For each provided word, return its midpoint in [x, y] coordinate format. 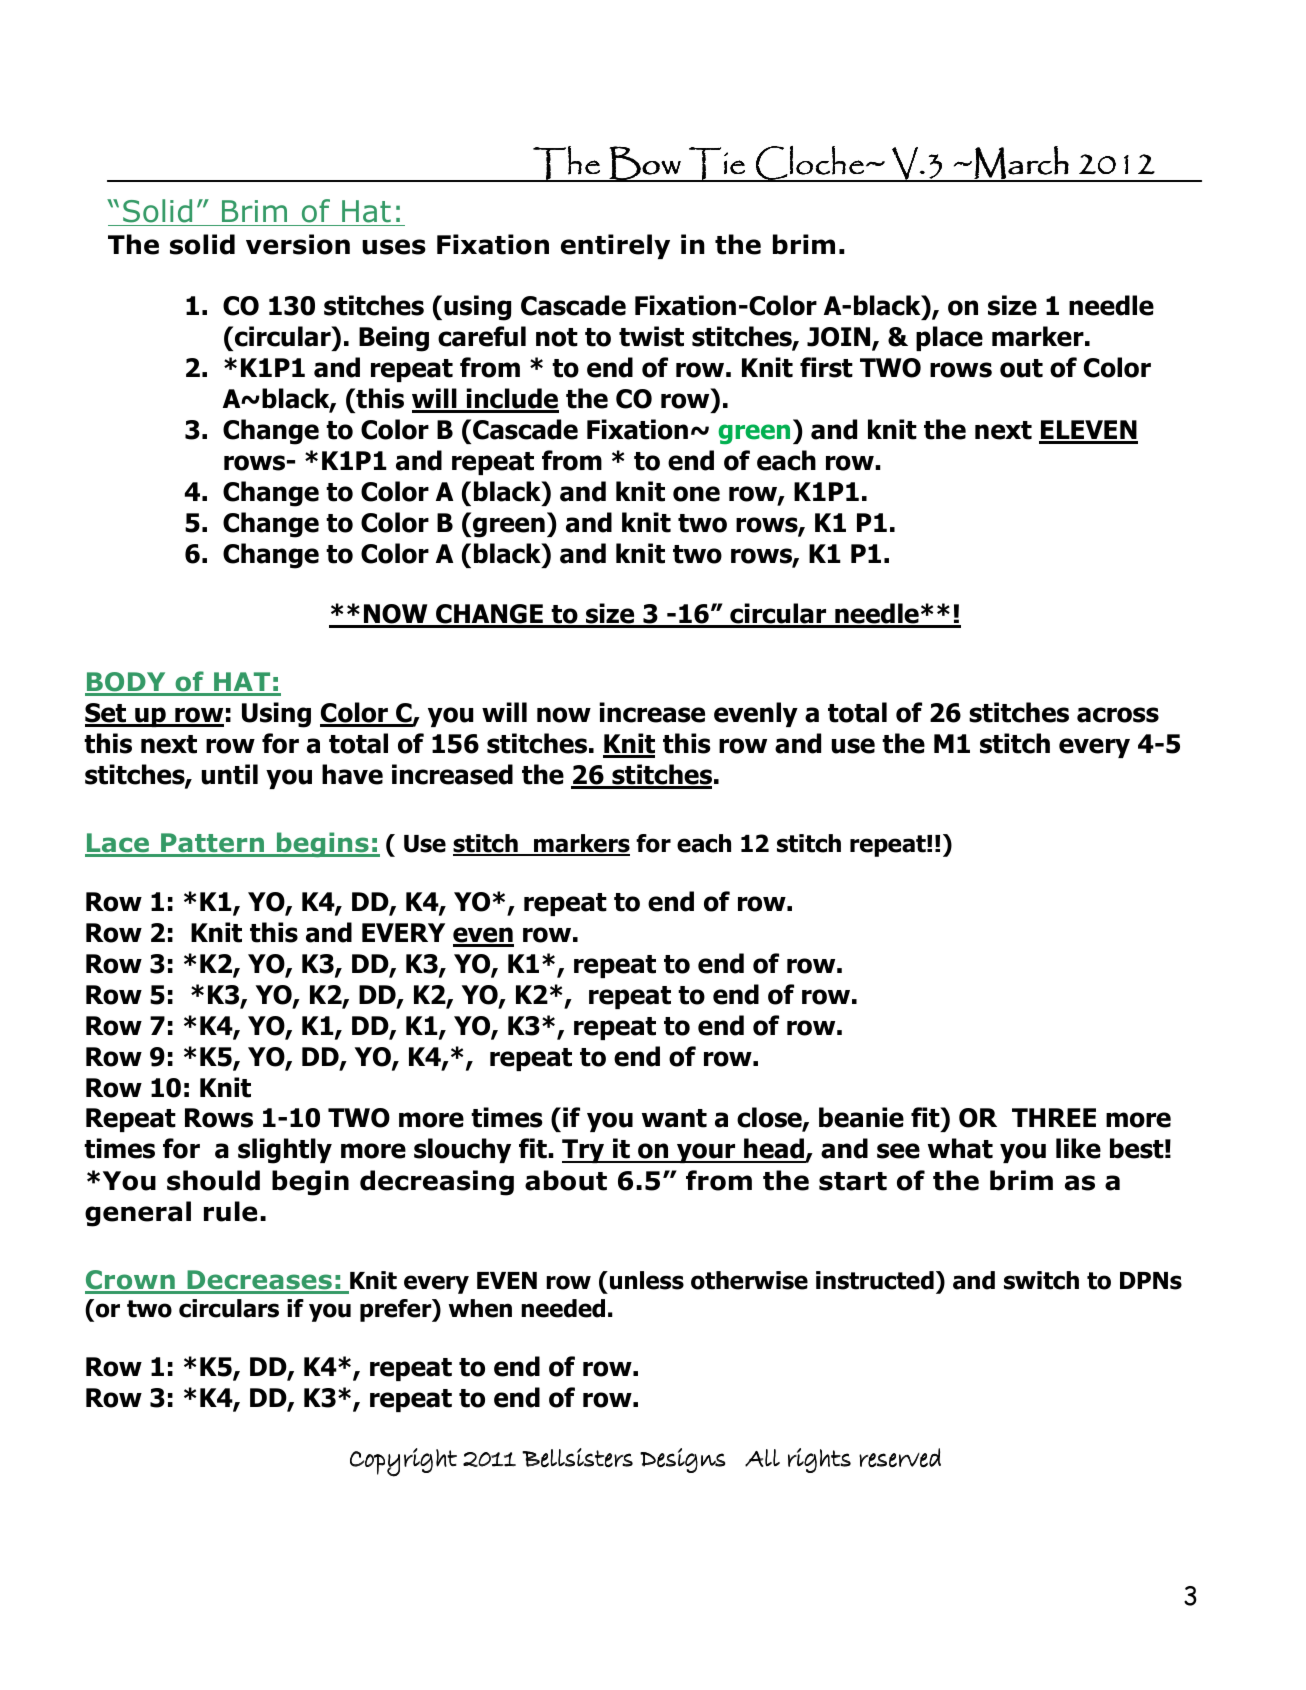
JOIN [840, 338]
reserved [900, 1458]
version [298, 244]
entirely [615, 246]
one [696, 494]
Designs [683, 1460]
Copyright [403, 1462]
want [674, 1118]
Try [584, 1151]
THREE [1054, 1117]
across [1118, 715]
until [230, 774]
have [352, 774]
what [960, 1148]
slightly [285, 1151]
